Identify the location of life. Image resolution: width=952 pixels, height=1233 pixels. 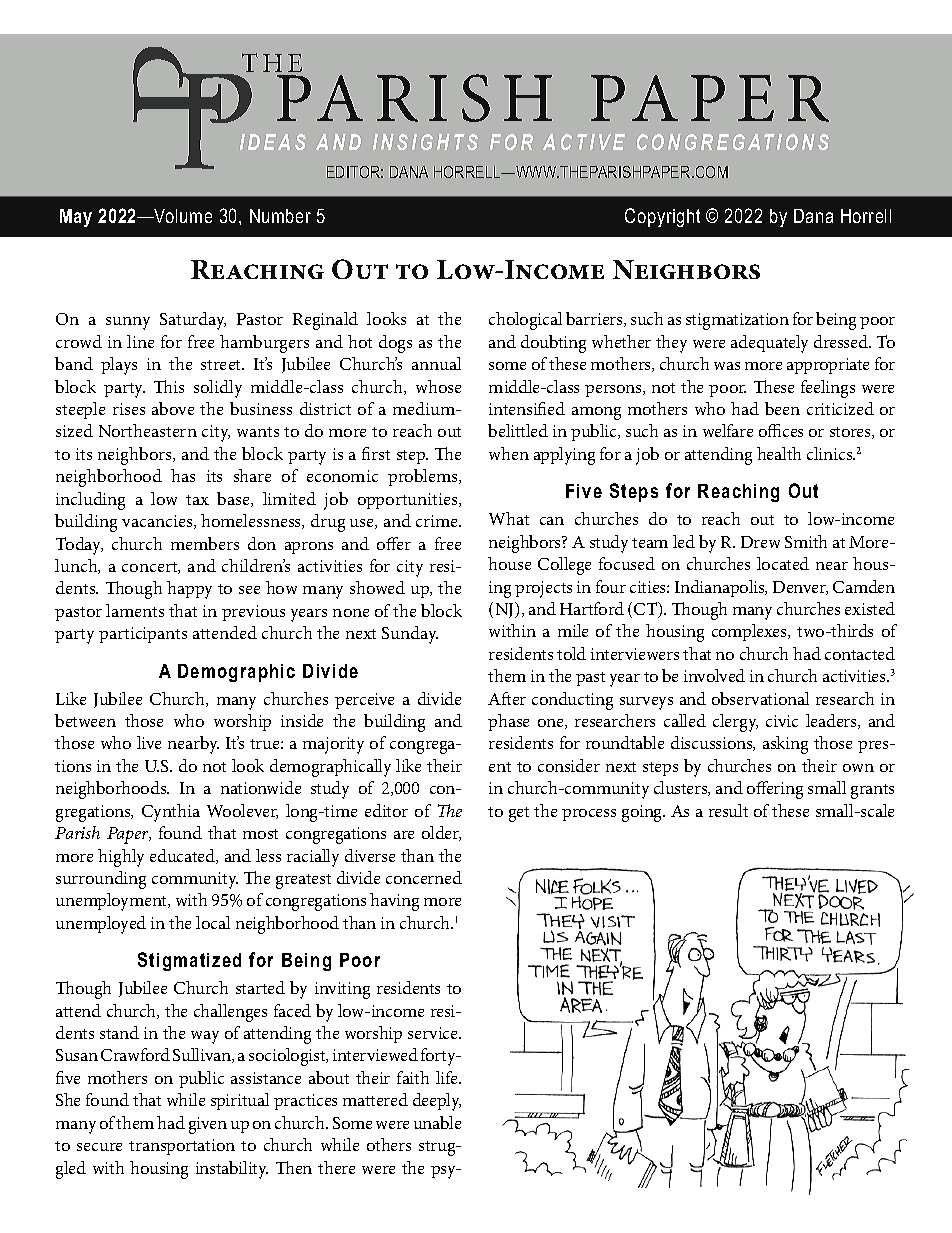
(448, 1077).
